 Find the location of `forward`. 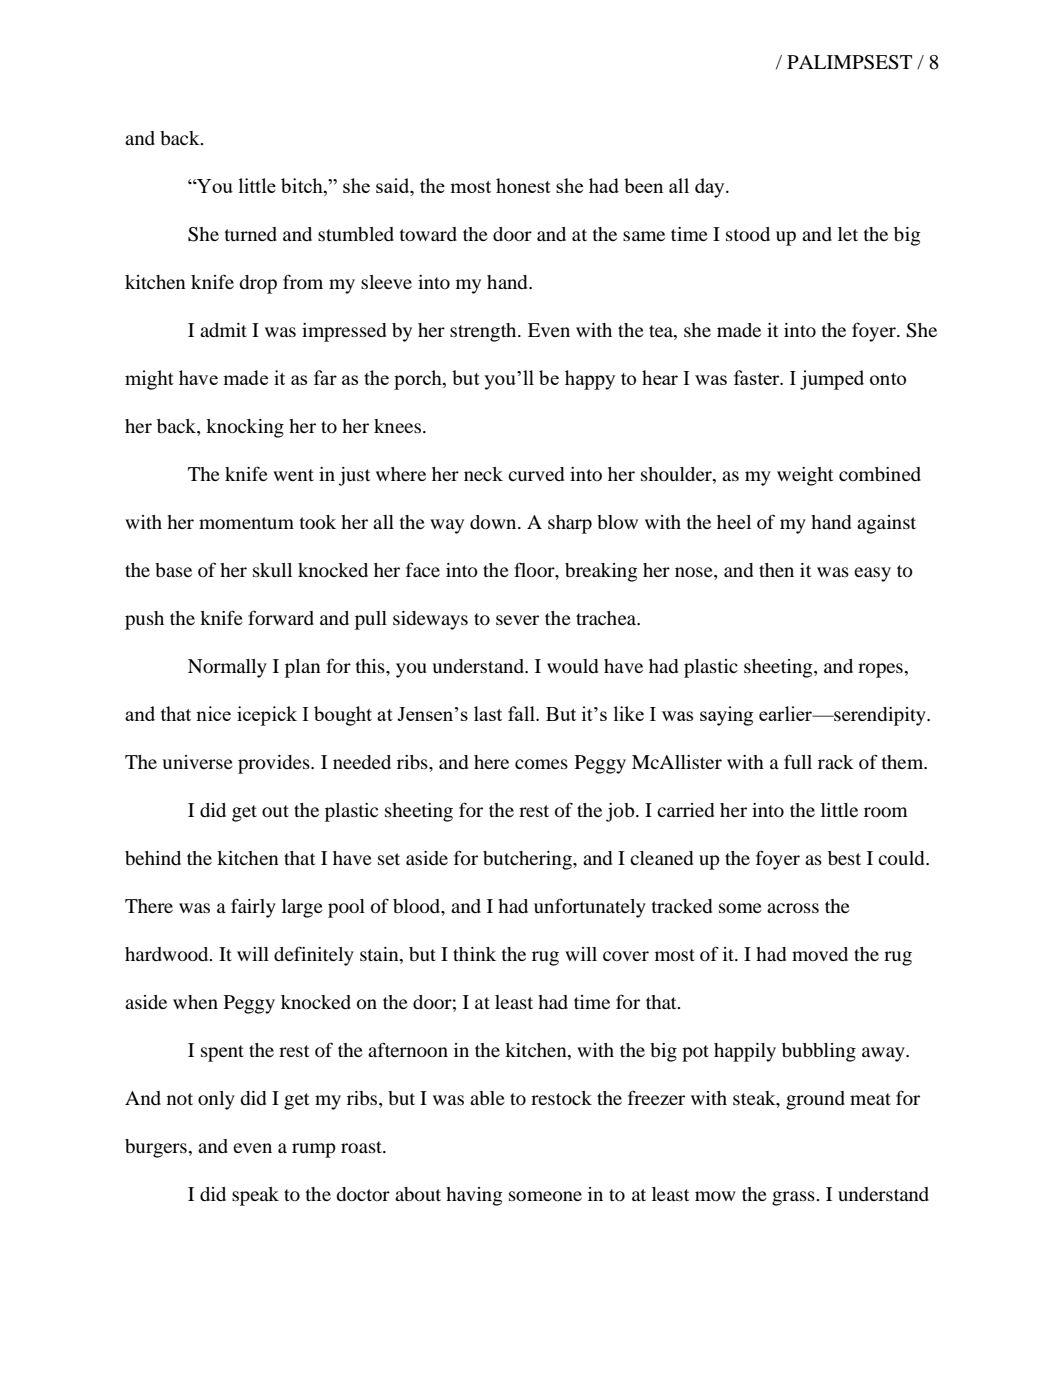

forward is located at coordinates (281, 617).
